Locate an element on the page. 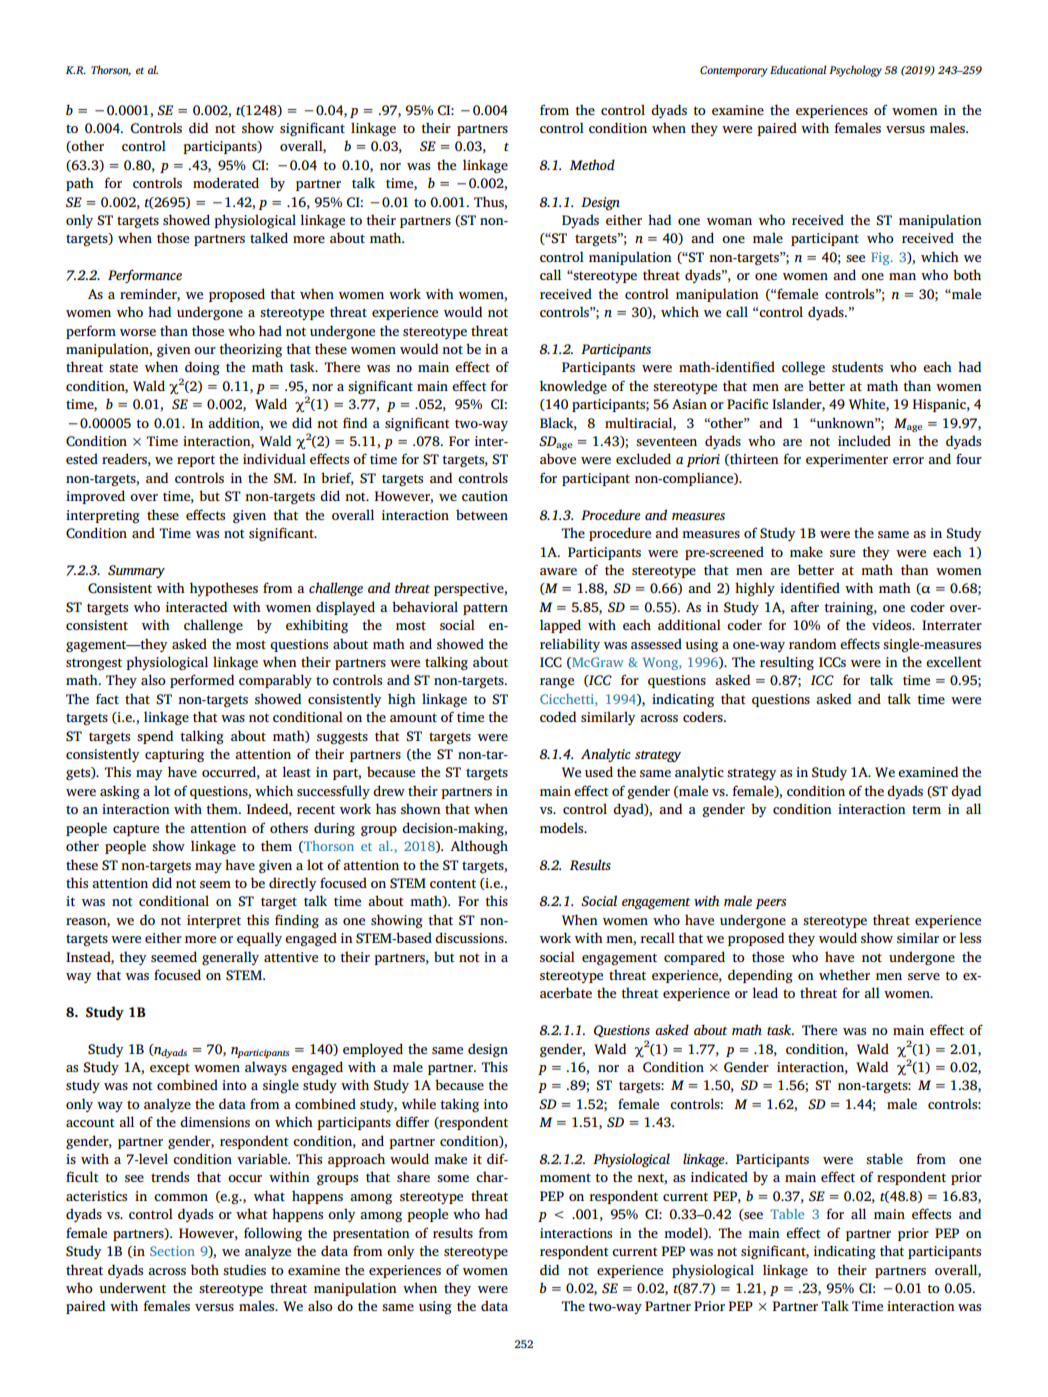  Section is located at coordinates (172, 1251).
